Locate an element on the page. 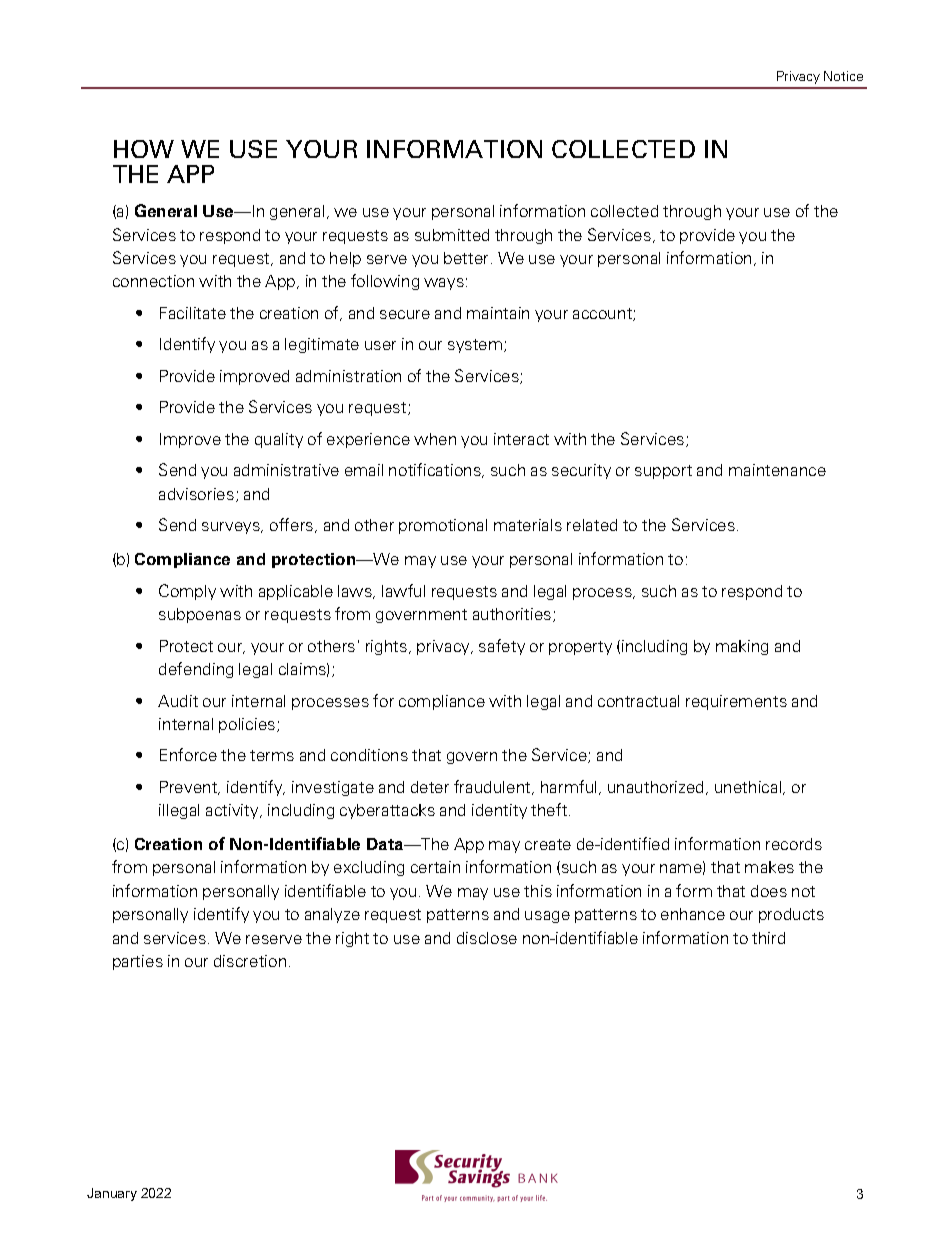 The height and width of the document is (1233, 952). disclose is located at coordinates (487, 938).
